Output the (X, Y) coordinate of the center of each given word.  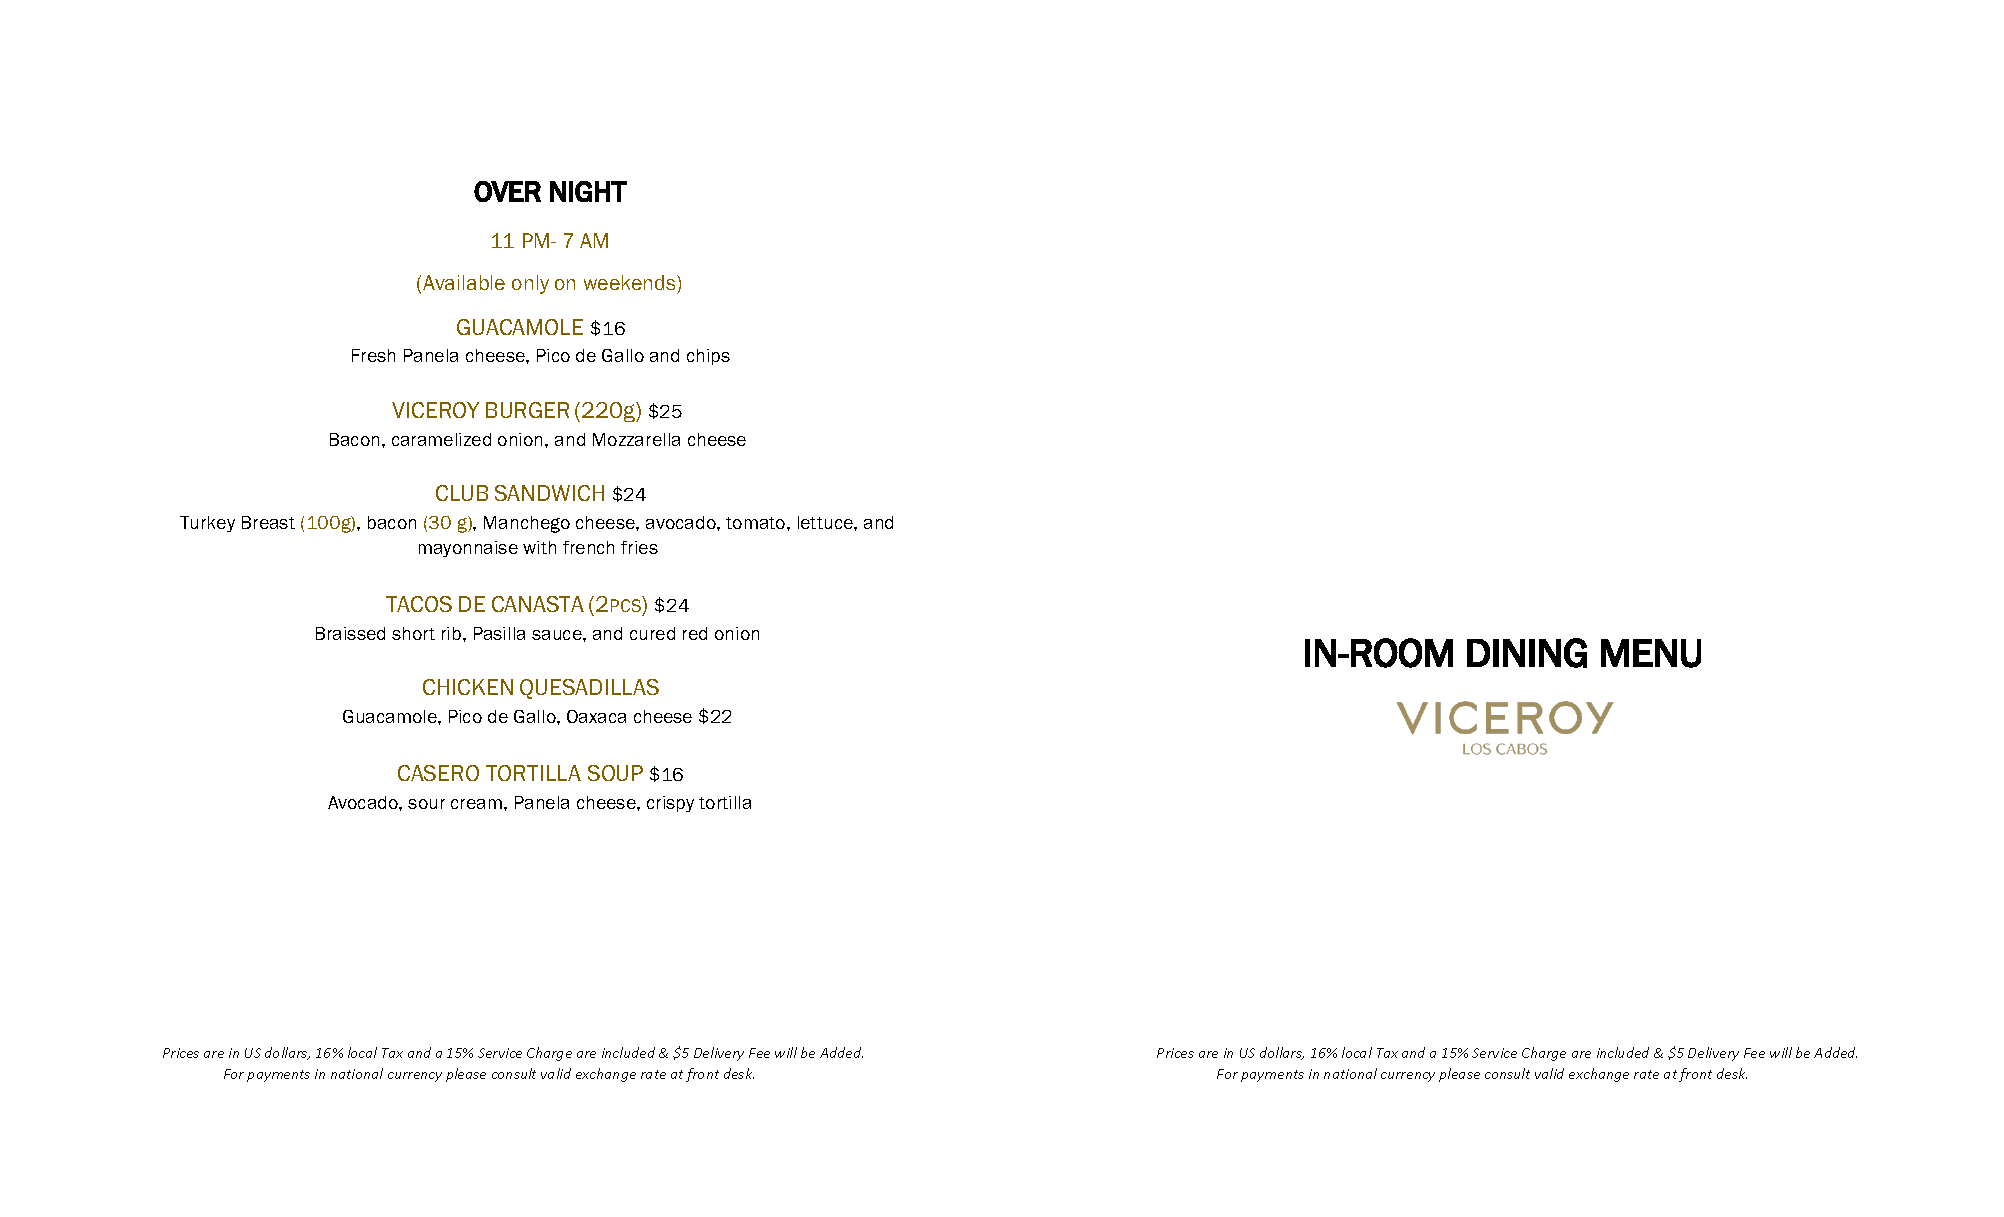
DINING (1527, 653)
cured (652, 633)
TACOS (419, 604)
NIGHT (588, 191)
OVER (507, 191)
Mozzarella (636, 439)
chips (708, 357)
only (530, 284)
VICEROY (435, 410)
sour (426, 804)
